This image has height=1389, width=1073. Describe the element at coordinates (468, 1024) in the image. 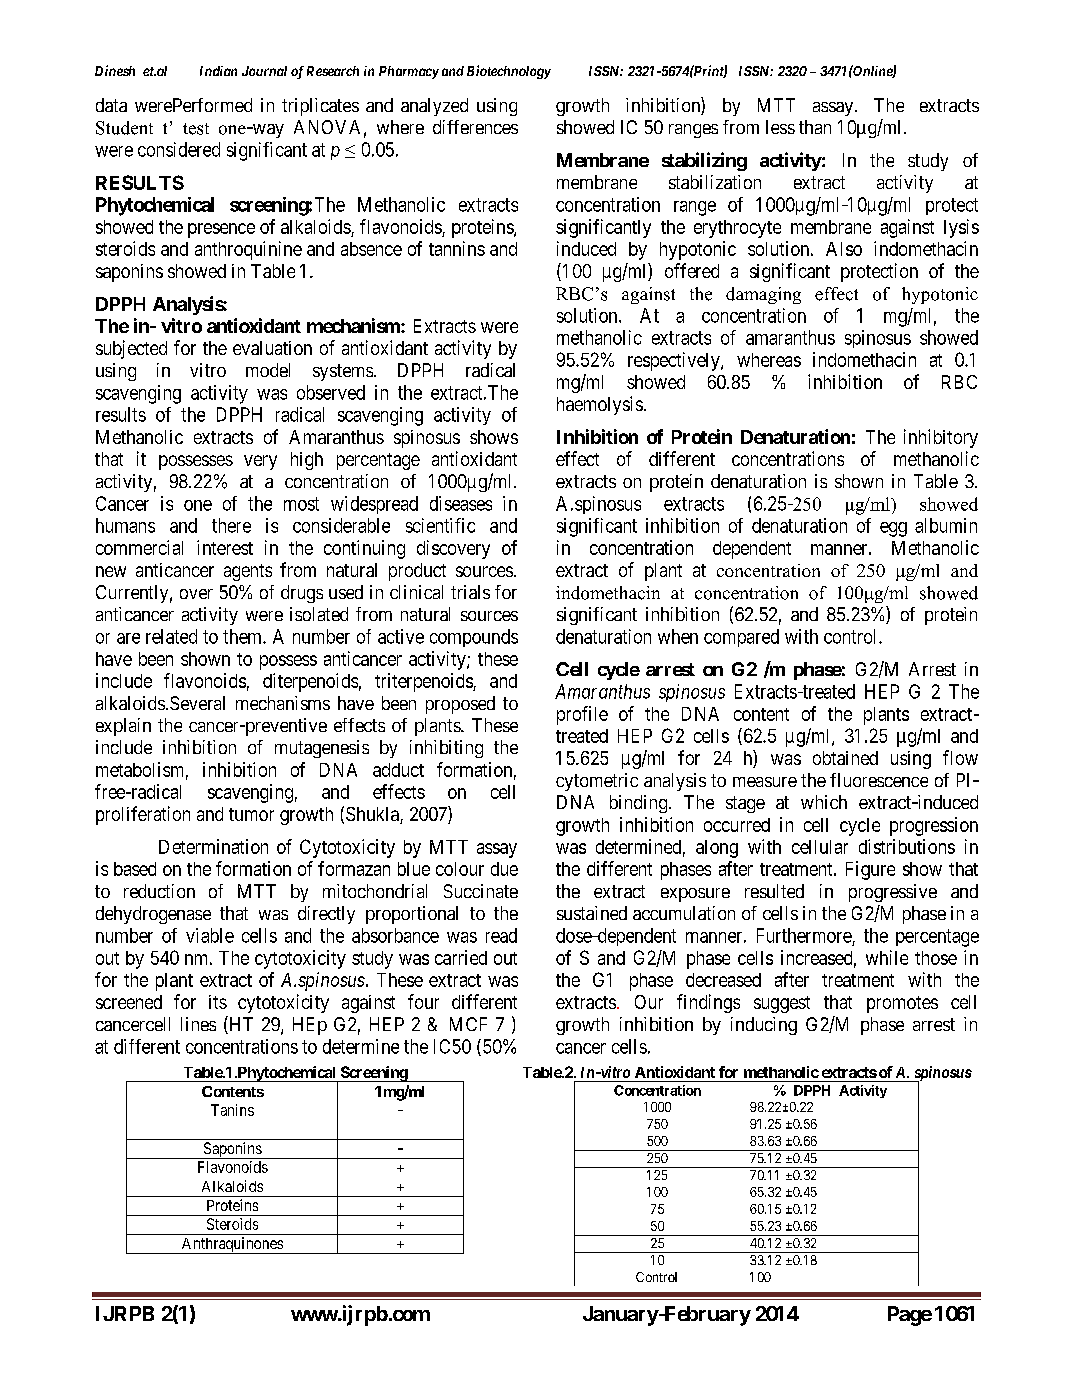

I see `MCF` at that location.
